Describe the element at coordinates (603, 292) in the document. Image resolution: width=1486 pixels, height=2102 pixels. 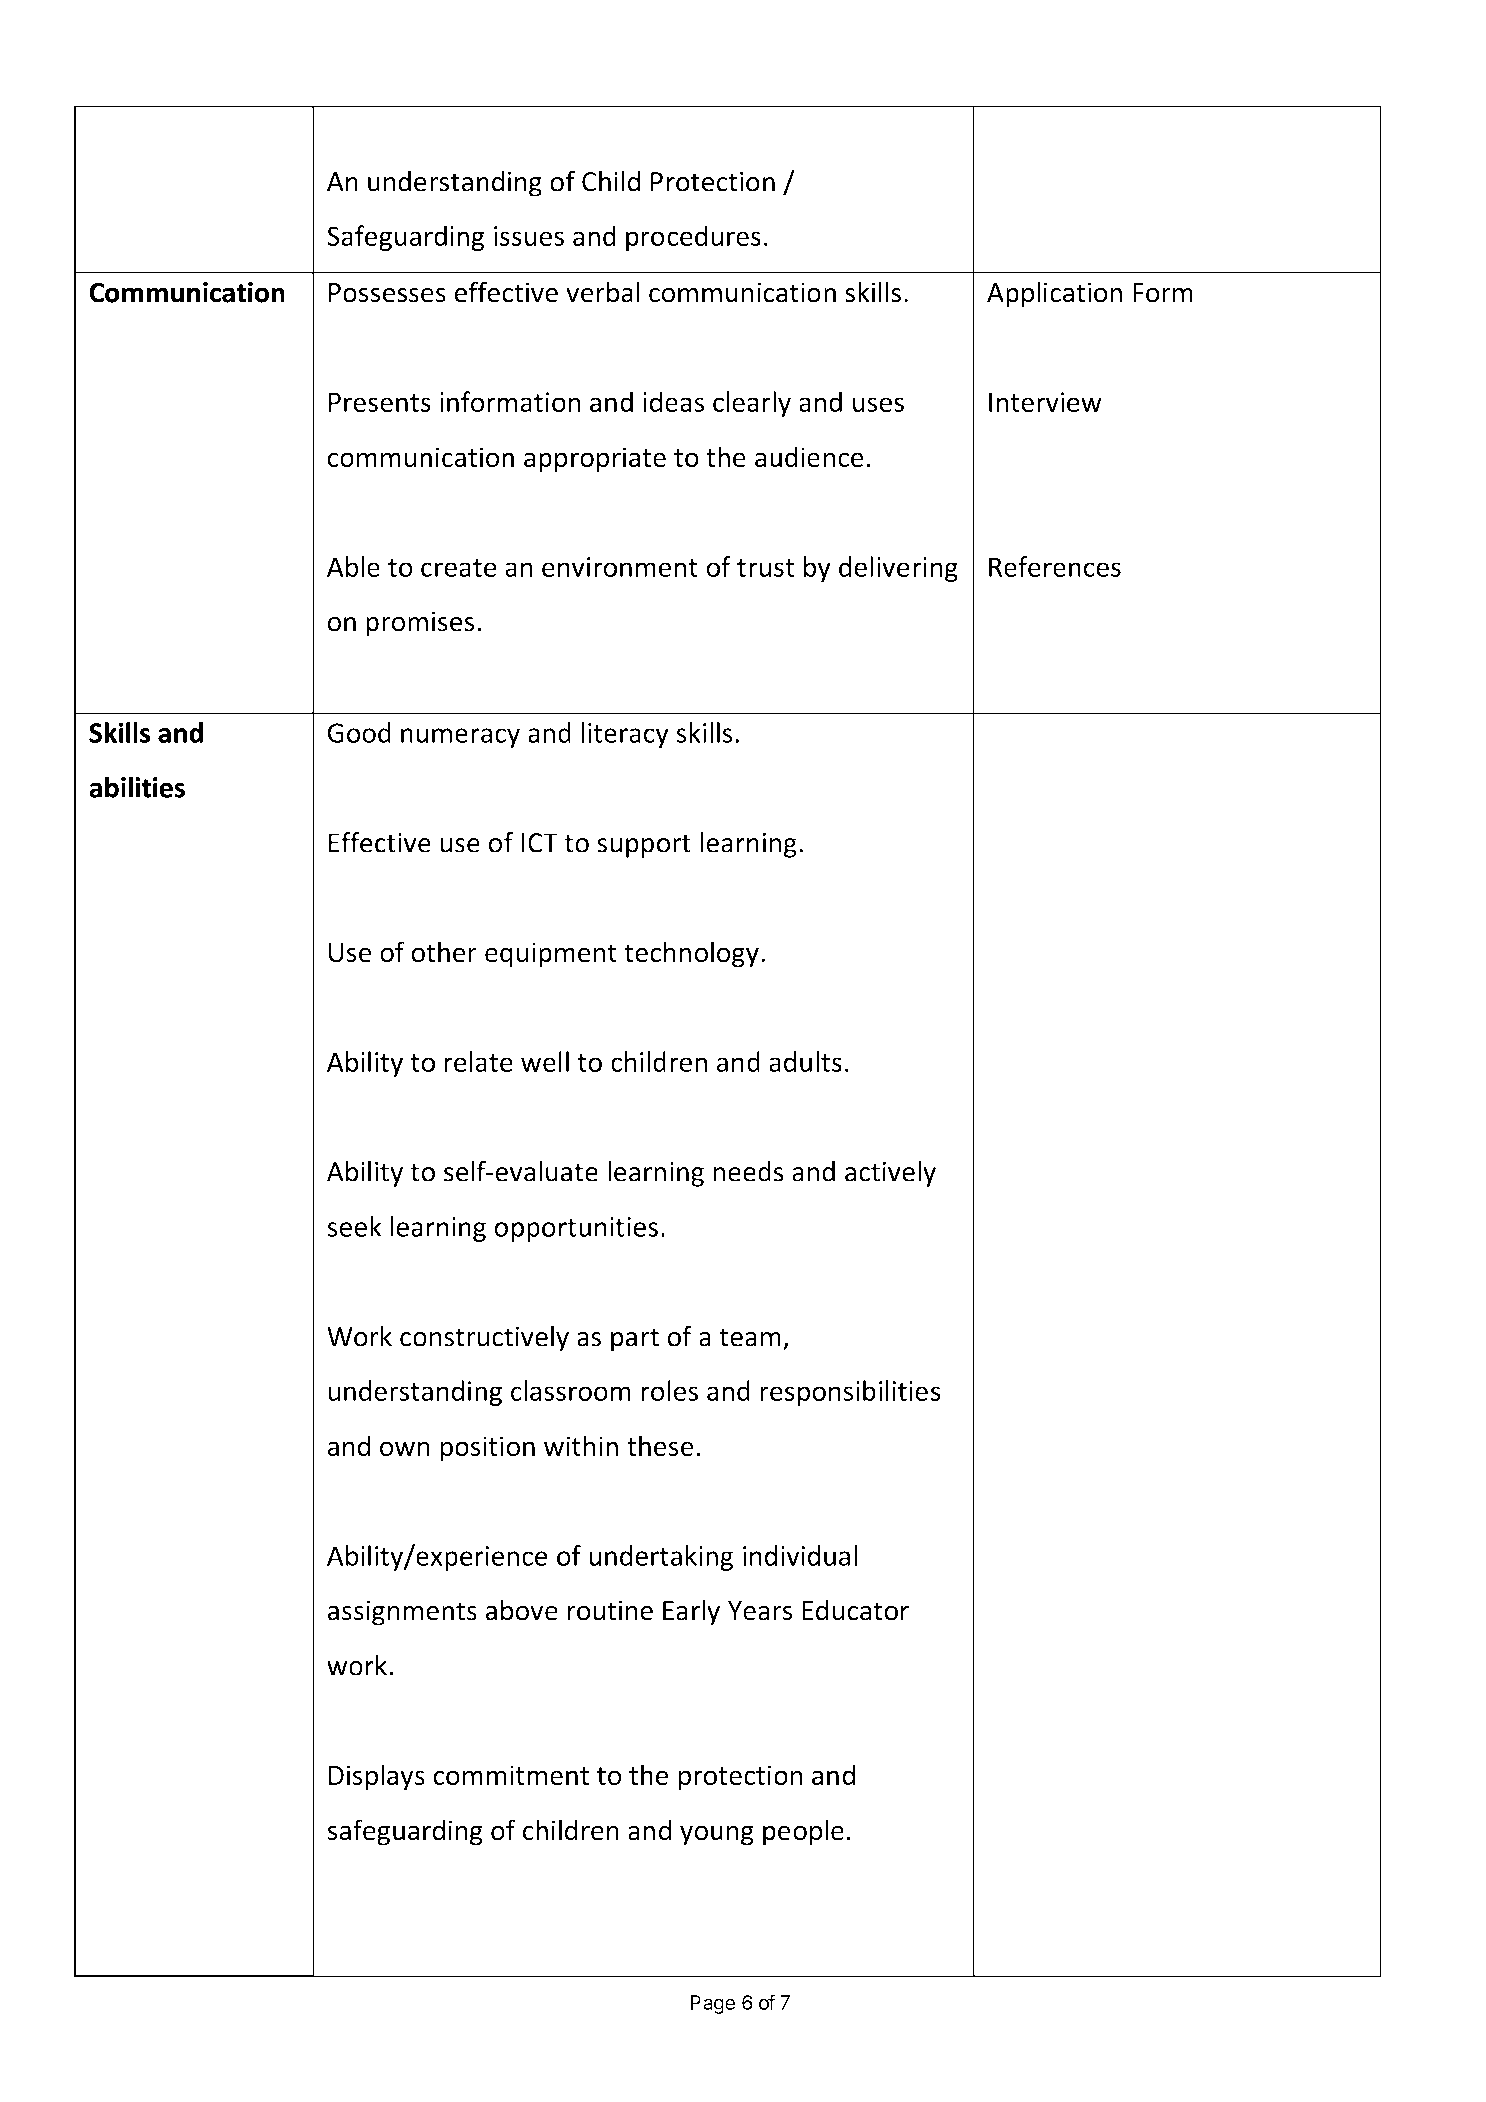
I see `verbal` at that location.
